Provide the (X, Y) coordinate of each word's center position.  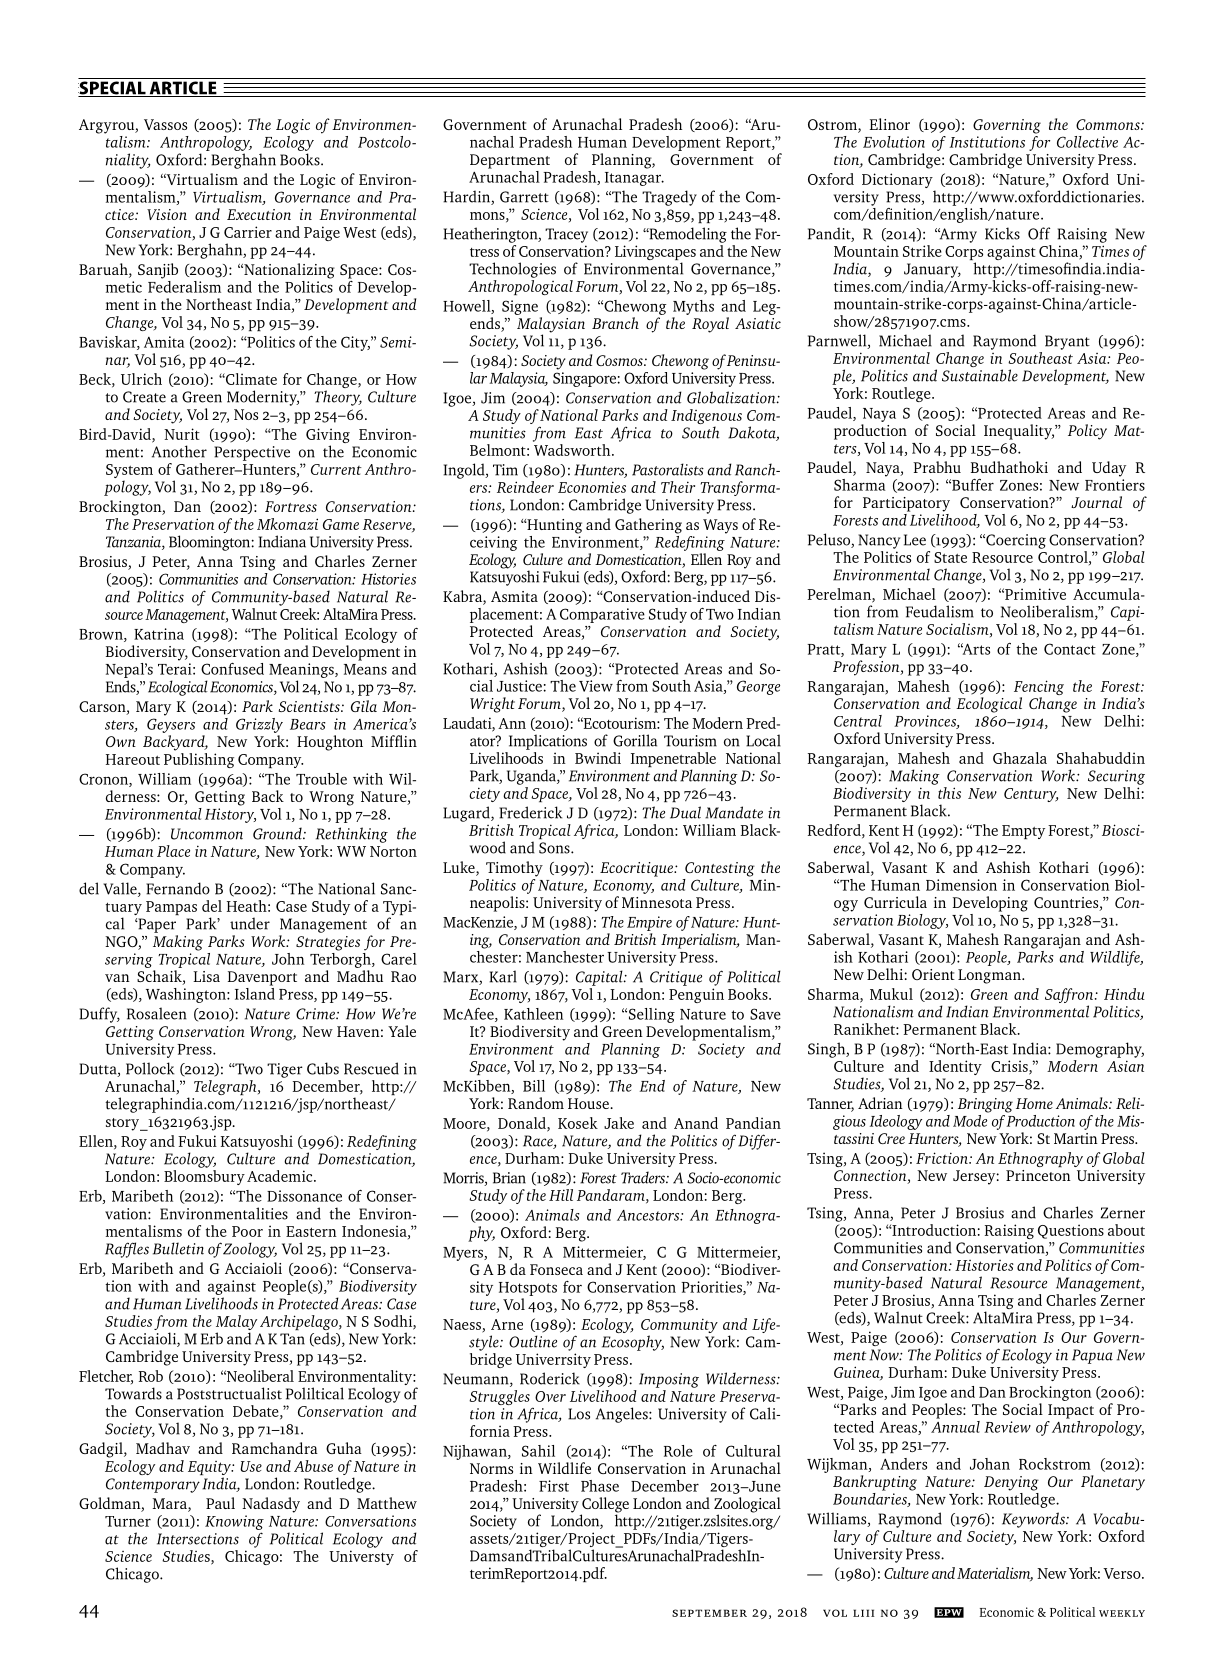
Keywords (1034, 1520)
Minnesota (657, 902)
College (605, 1506)
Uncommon (207, 834)
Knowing (234, 1522)
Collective (1087, 142)
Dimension (961, 885)
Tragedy (669, 198)
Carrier (248, 232)
